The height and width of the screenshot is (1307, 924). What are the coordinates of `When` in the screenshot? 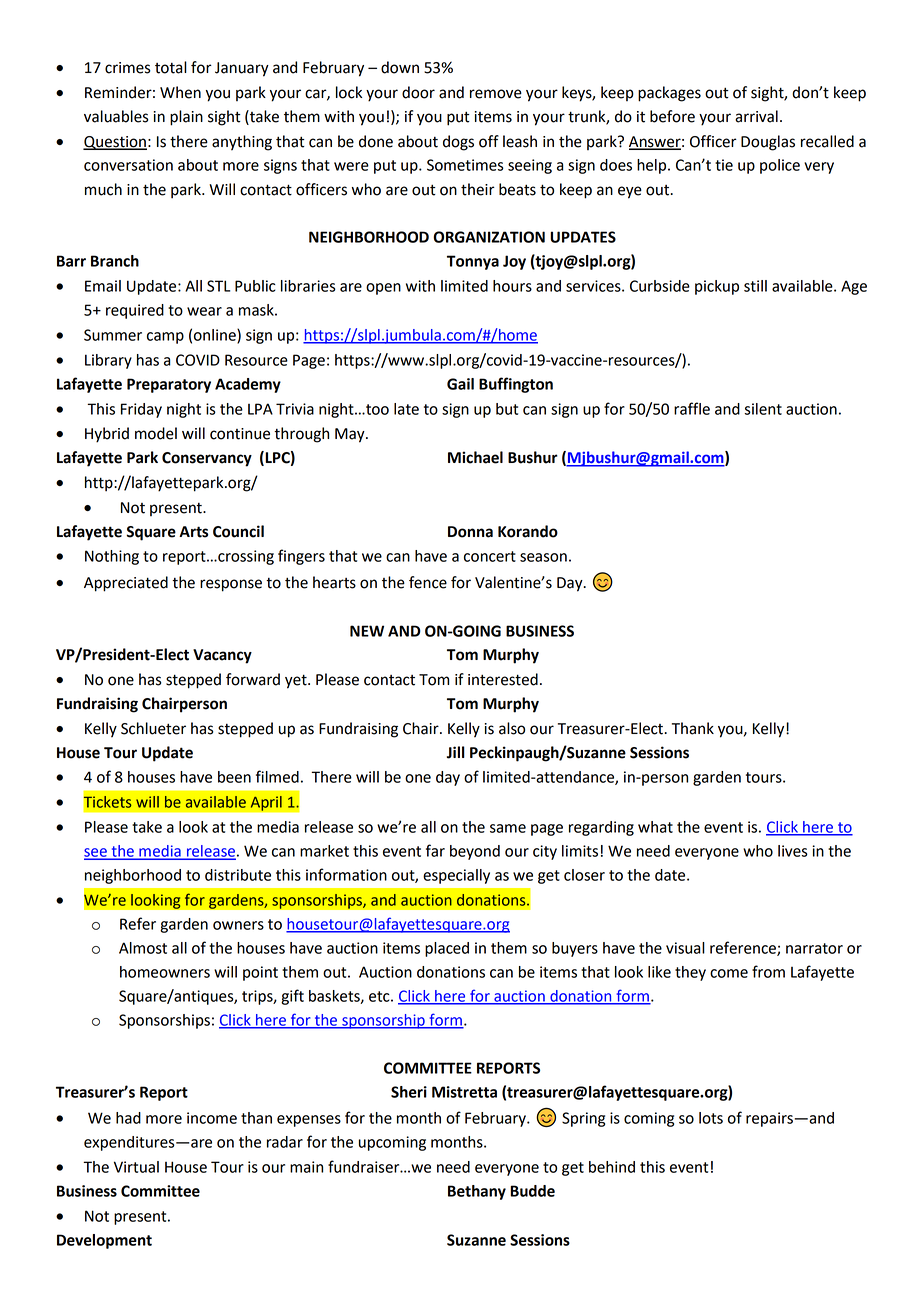 It's located at (180, 92).
